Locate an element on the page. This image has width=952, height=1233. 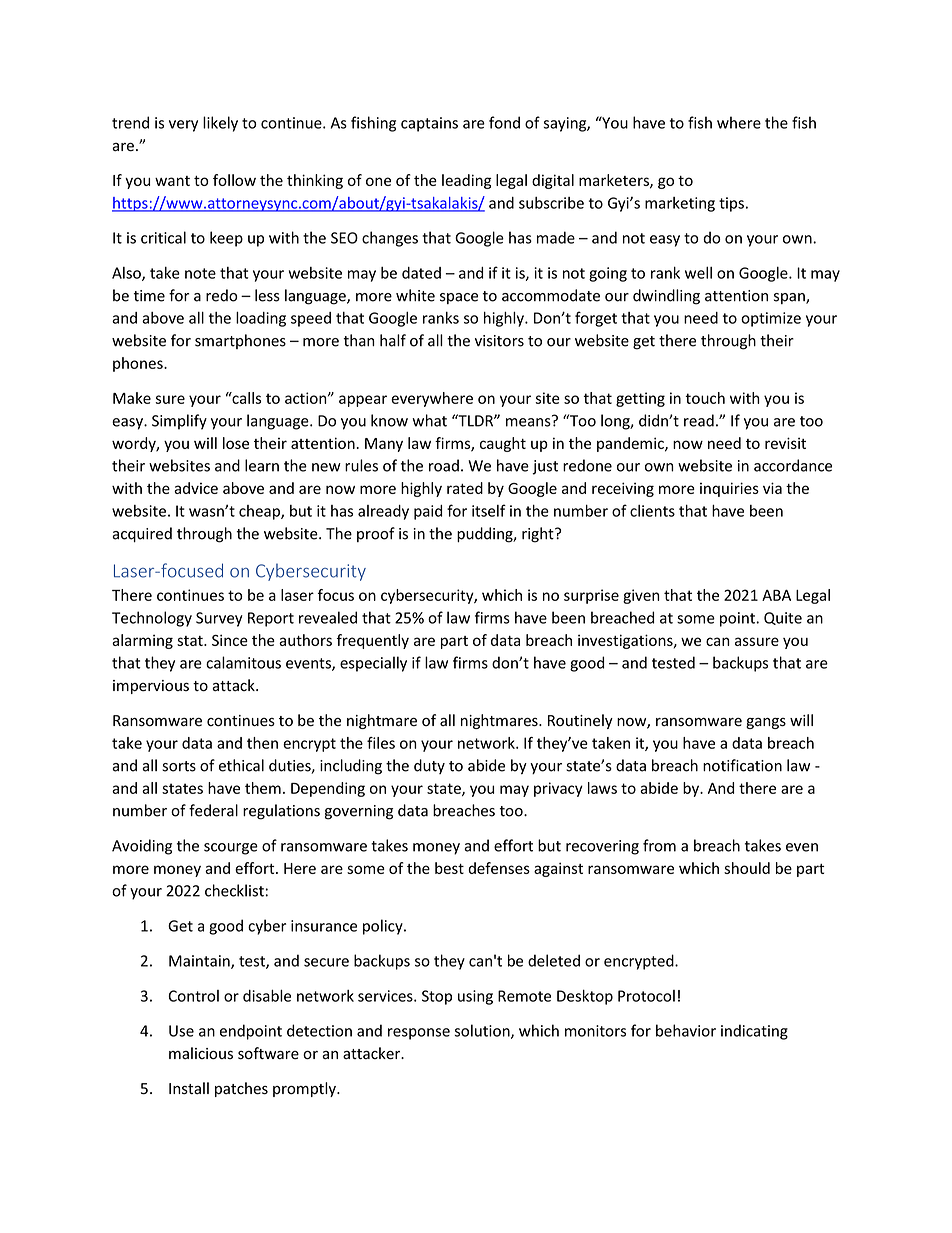
advice is located at coordinates (196, 488).
